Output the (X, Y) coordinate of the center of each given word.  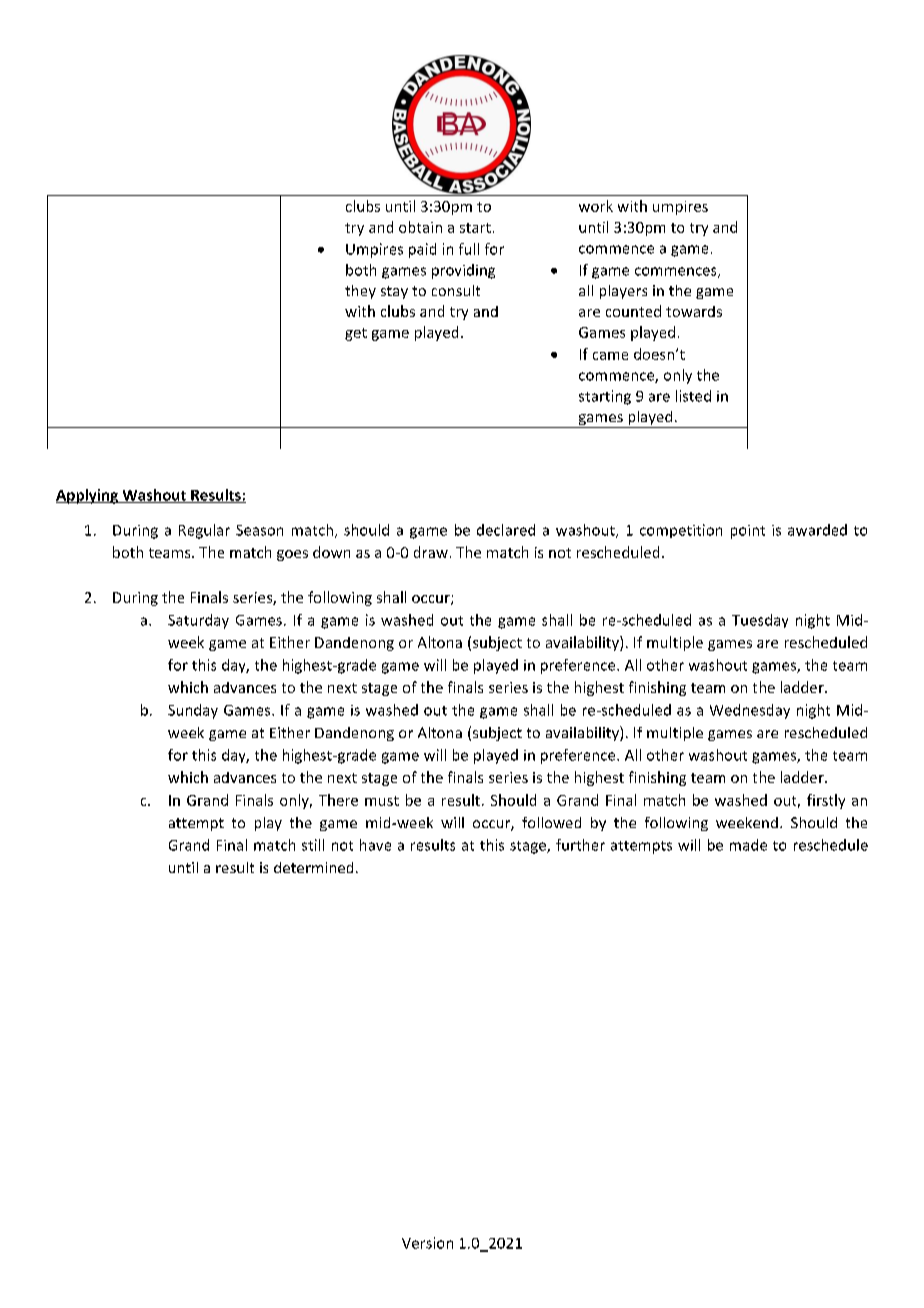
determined (313, 867)
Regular (204, 531)
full (469, 249)
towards (694, 311)
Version (427, 1243)
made (748, 845)
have (375, 845)
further (580, 845)
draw (431, 552)
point (748, 532)
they (360, 292)
